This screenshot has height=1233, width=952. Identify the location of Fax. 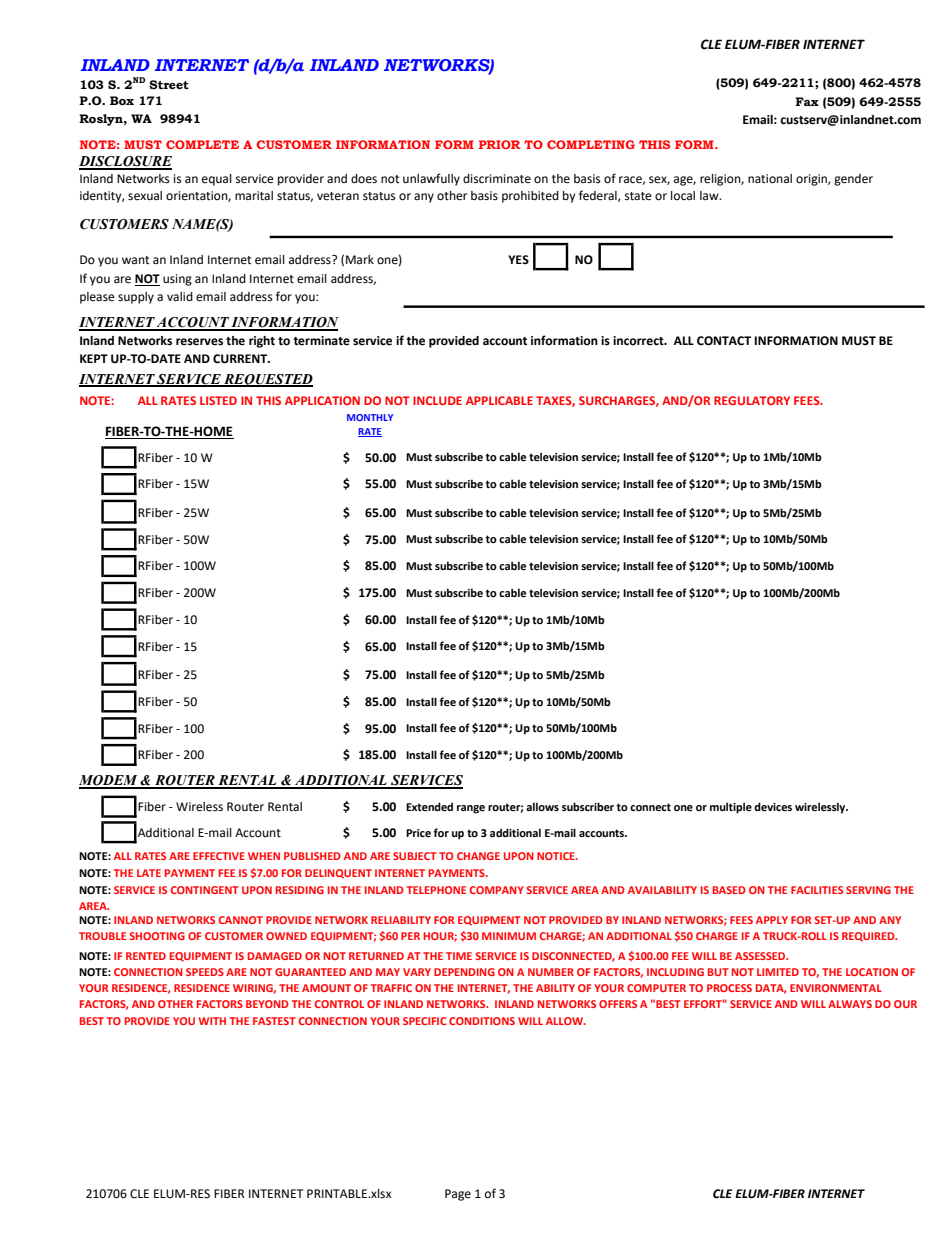
(807, 101).
